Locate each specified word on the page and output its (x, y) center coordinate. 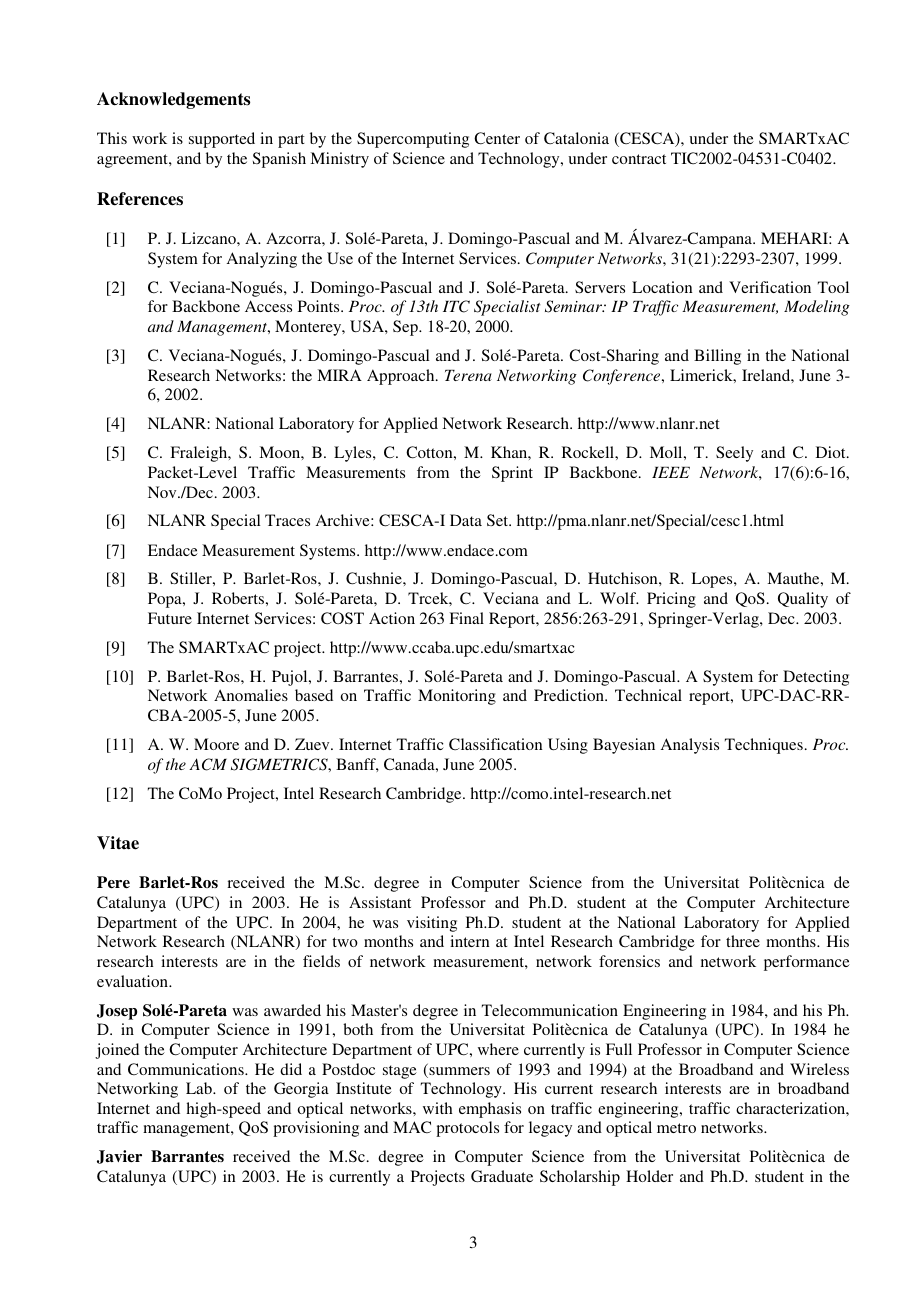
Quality (803, 600)
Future (170, 618)
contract (639, 159)
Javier (119, 1157)
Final (466, 618)
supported (222, 140)
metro (676, 1128)
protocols (467, 1129)
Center (497, 138)
